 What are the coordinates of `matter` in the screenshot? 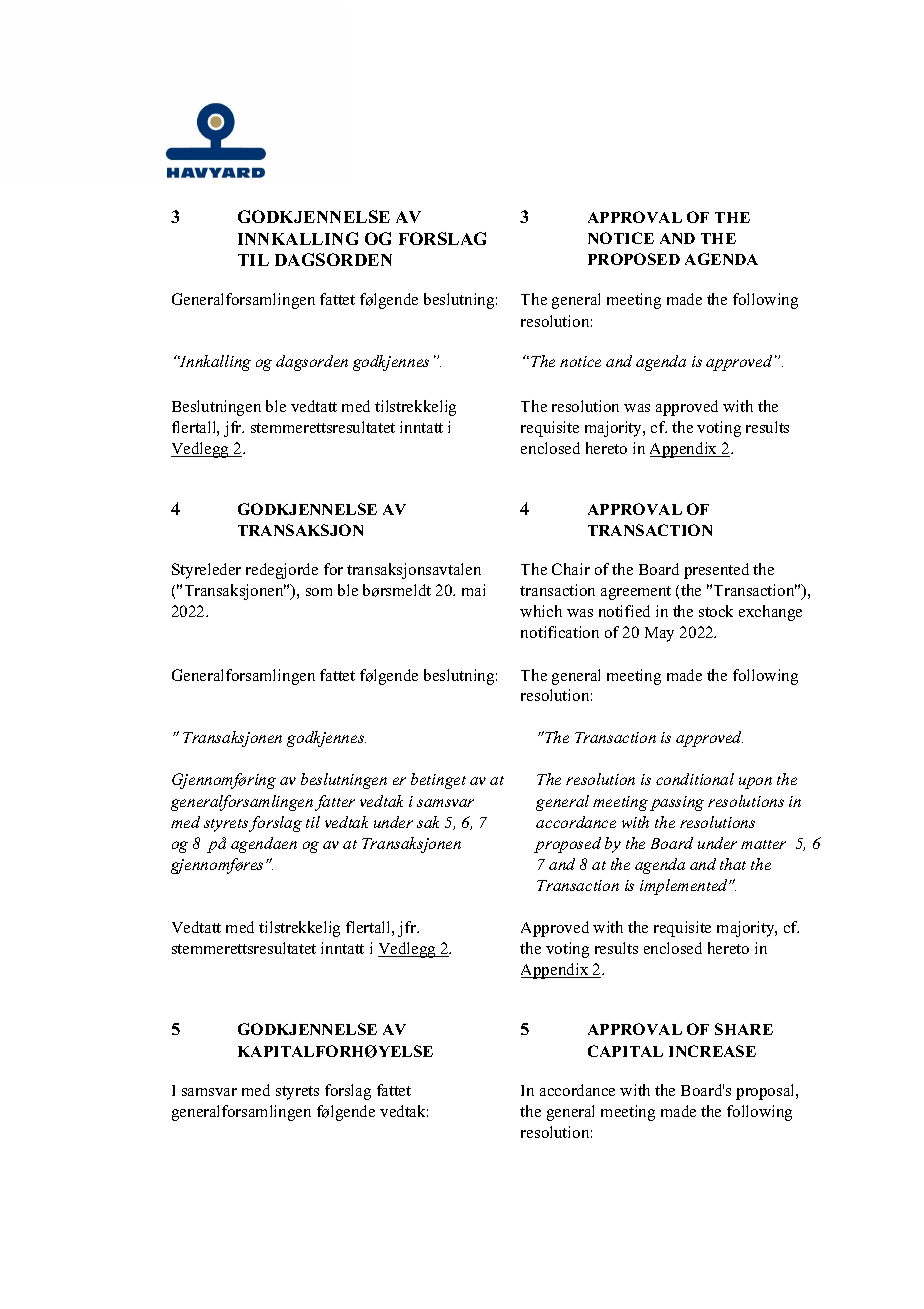 It's located at (763, 844).
